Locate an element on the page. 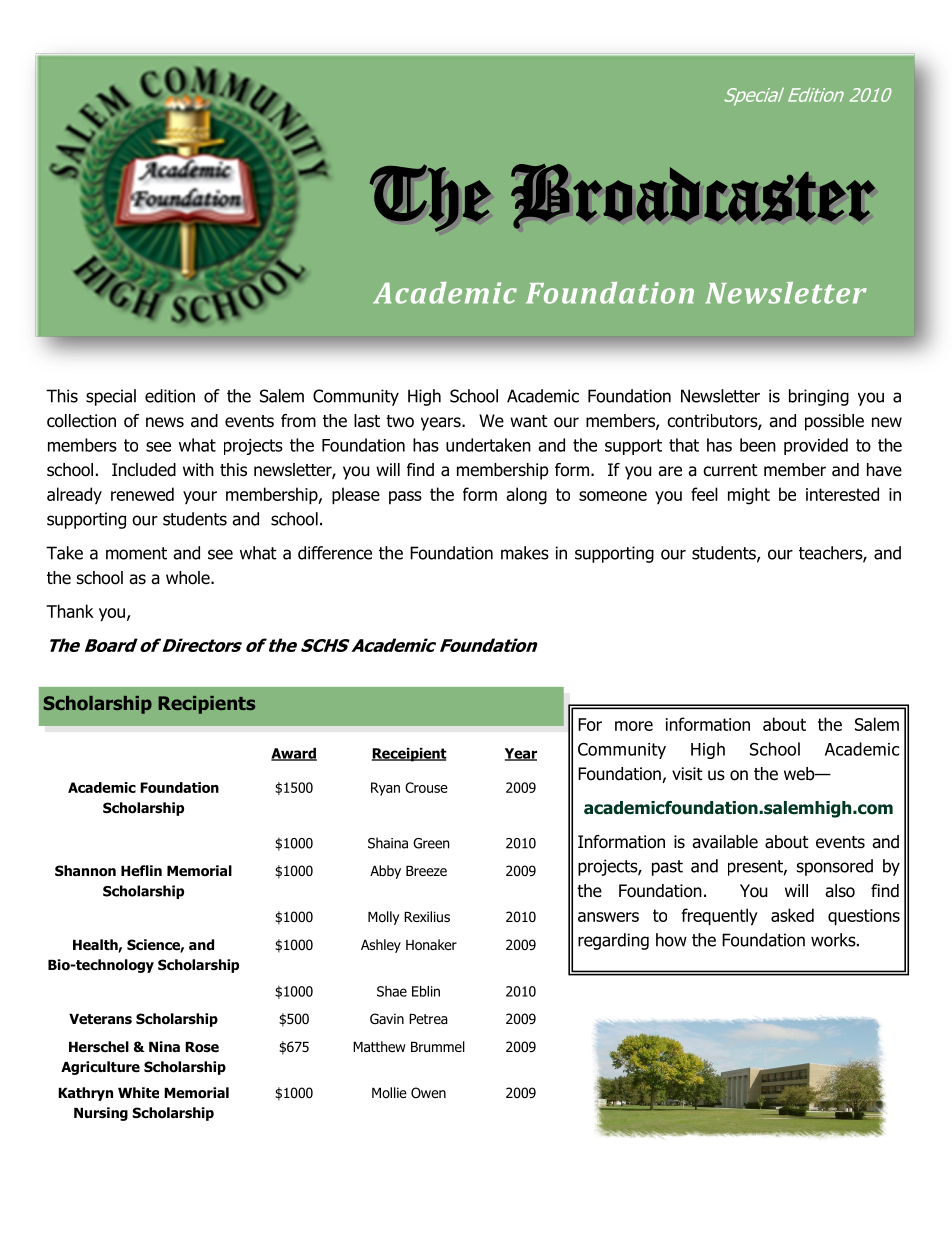 Image resolution: width=952 pixels, height=1233 pixels. collection is located at coordinates (81, 421).
